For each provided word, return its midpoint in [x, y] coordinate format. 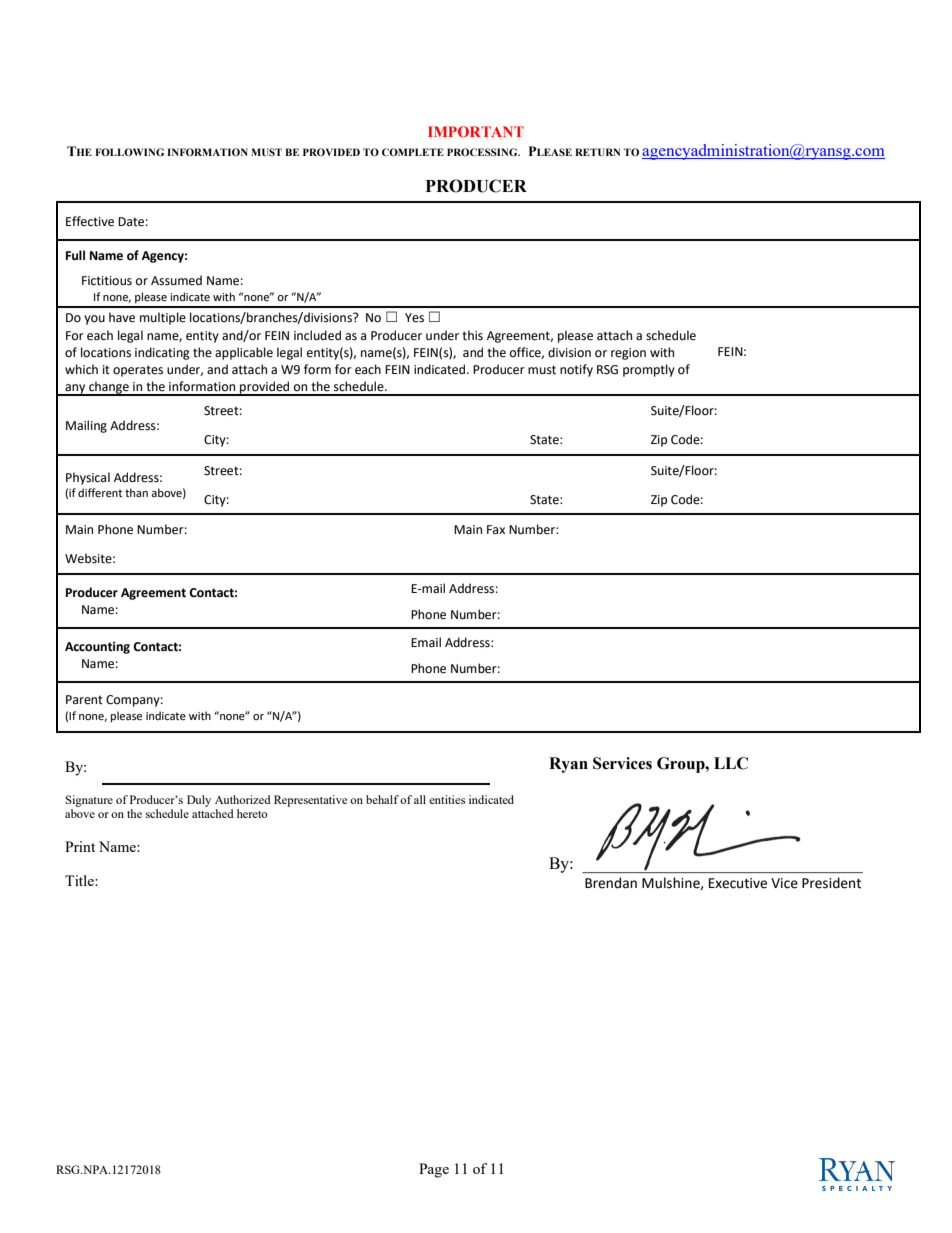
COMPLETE [413, 152]
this [472, 335]
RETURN [597, 152]
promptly [649, 370]
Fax [496, 529]
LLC [731, 763]
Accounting [97, 648]
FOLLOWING [129, 152]
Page [434, 1170]
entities [447, 799]
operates [138, 371]
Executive [738, 883]
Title [80, 880]
